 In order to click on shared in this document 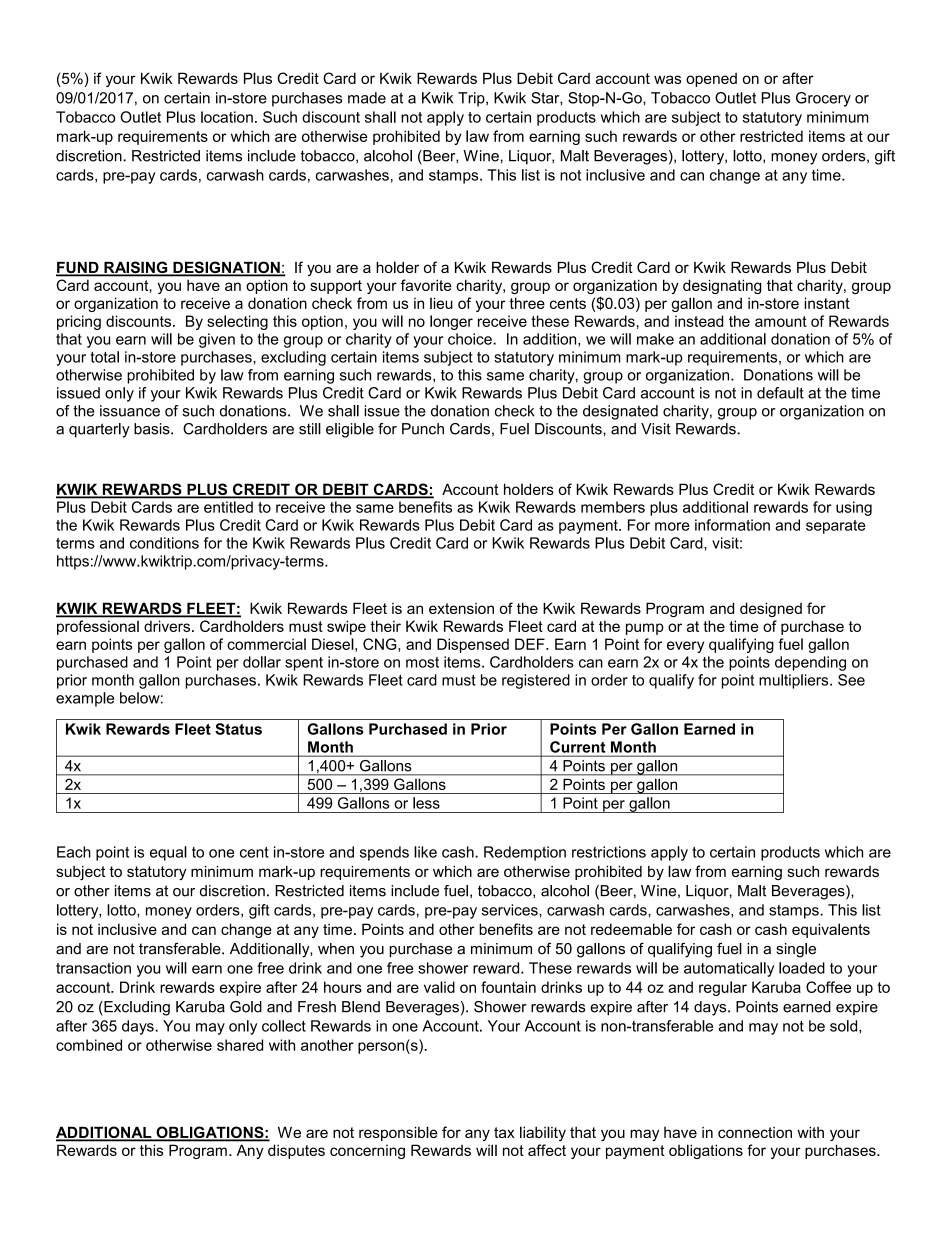, I will do `click(240, 1045)`.
